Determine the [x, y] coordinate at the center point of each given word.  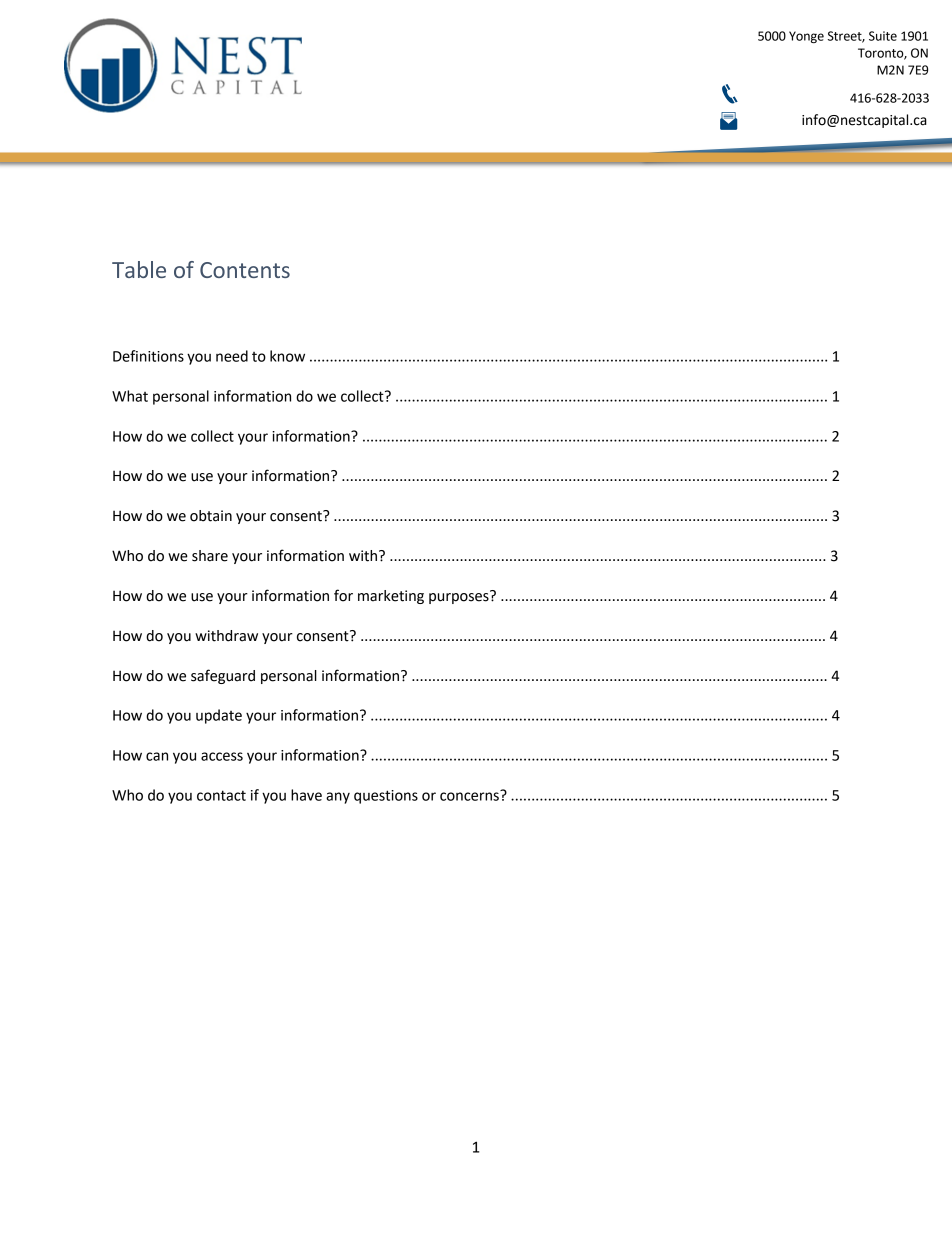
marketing [391, 597]
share [210, 556]
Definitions [148, 356]
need [232, 356]
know [287, 356]
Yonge [806, 37]
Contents [245, 270]
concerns [470, 795]
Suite [883, 36]
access [222, 756]
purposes [460, 597]
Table [139, 269]
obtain [211, 516]
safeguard [223, 676]
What [130, 396]
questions [386, 797]
